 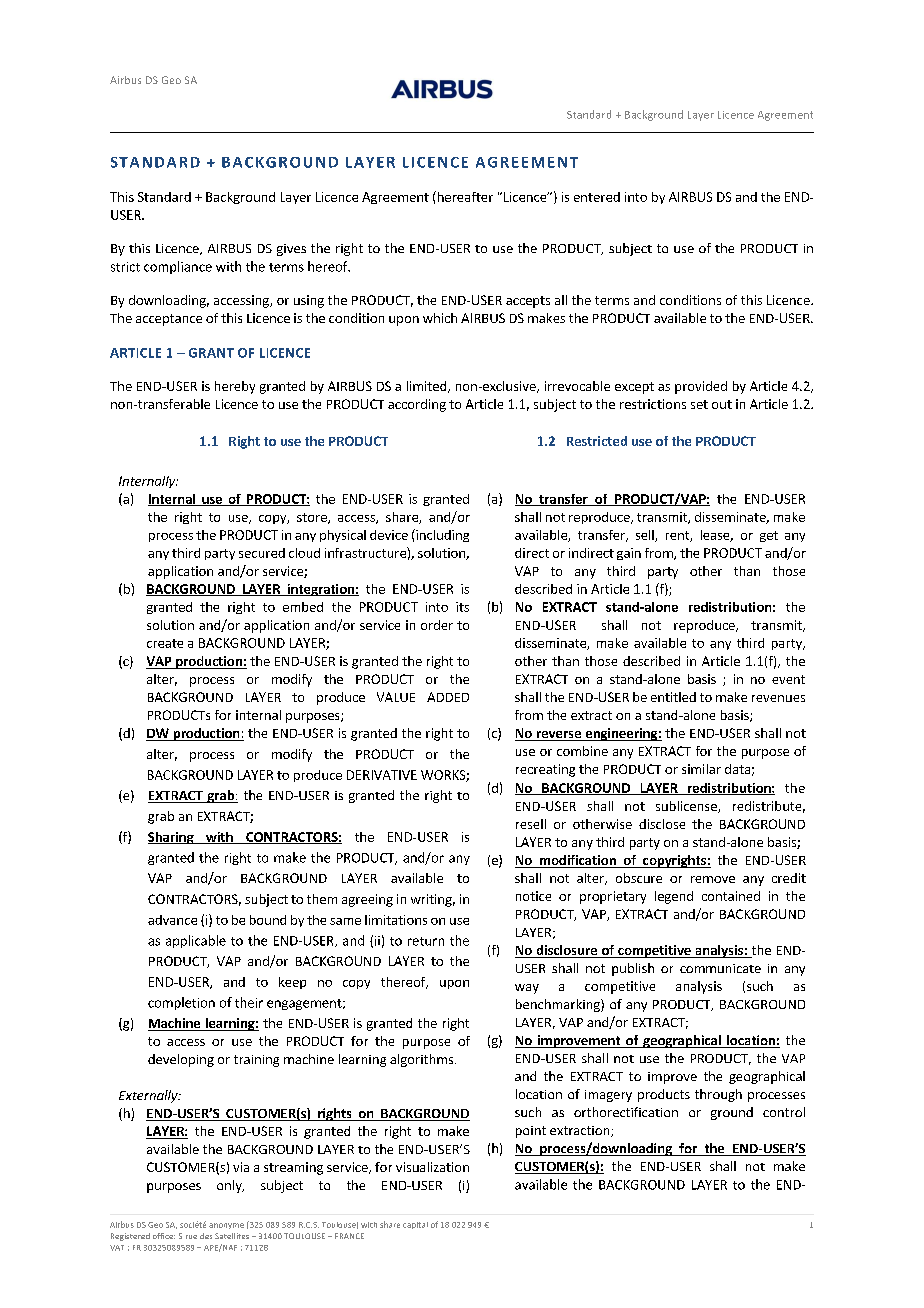 I want to click on create, so click(x=165, y=643).
